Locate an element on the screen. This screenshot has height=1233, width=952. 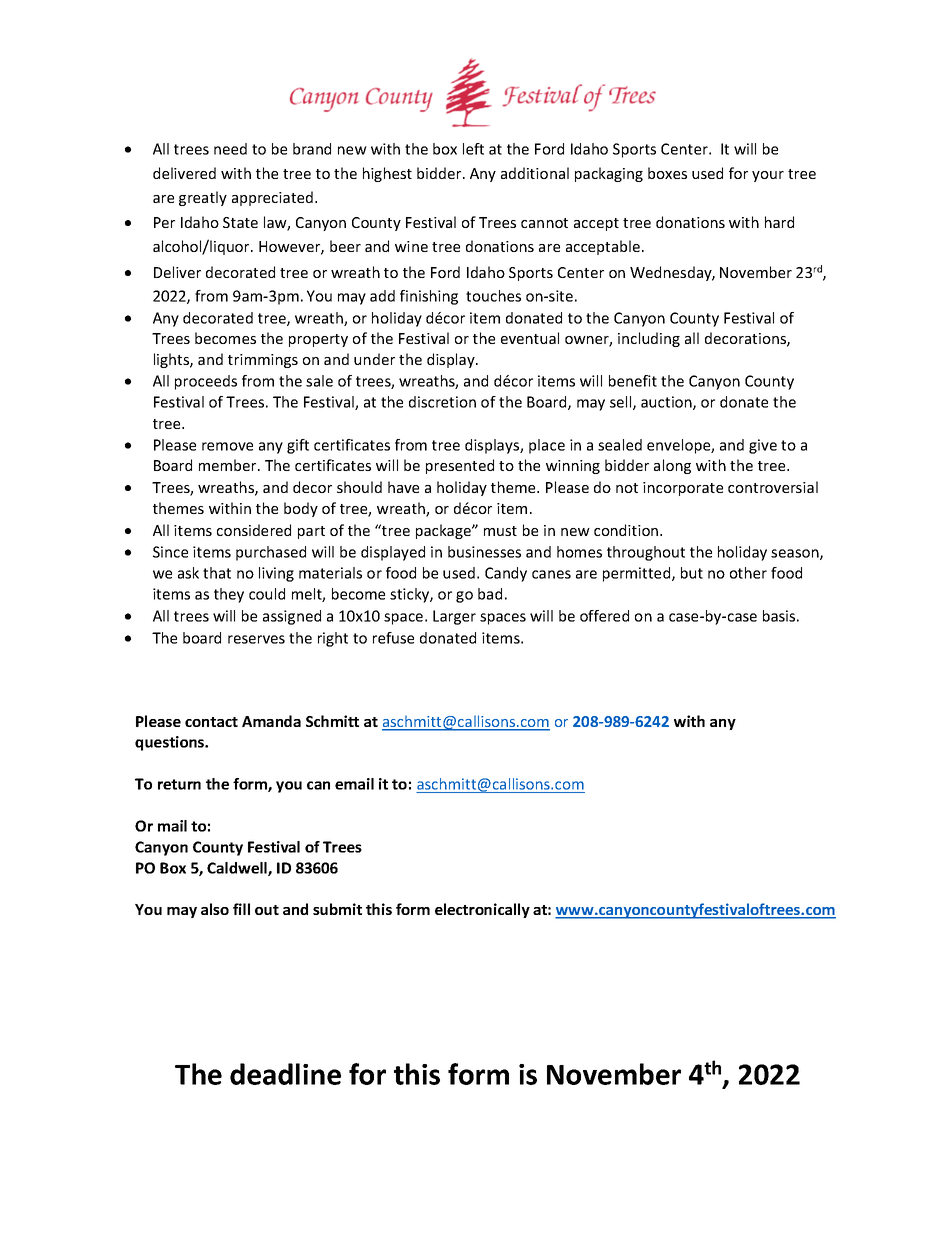
member is located at coordinates (229, 465).
